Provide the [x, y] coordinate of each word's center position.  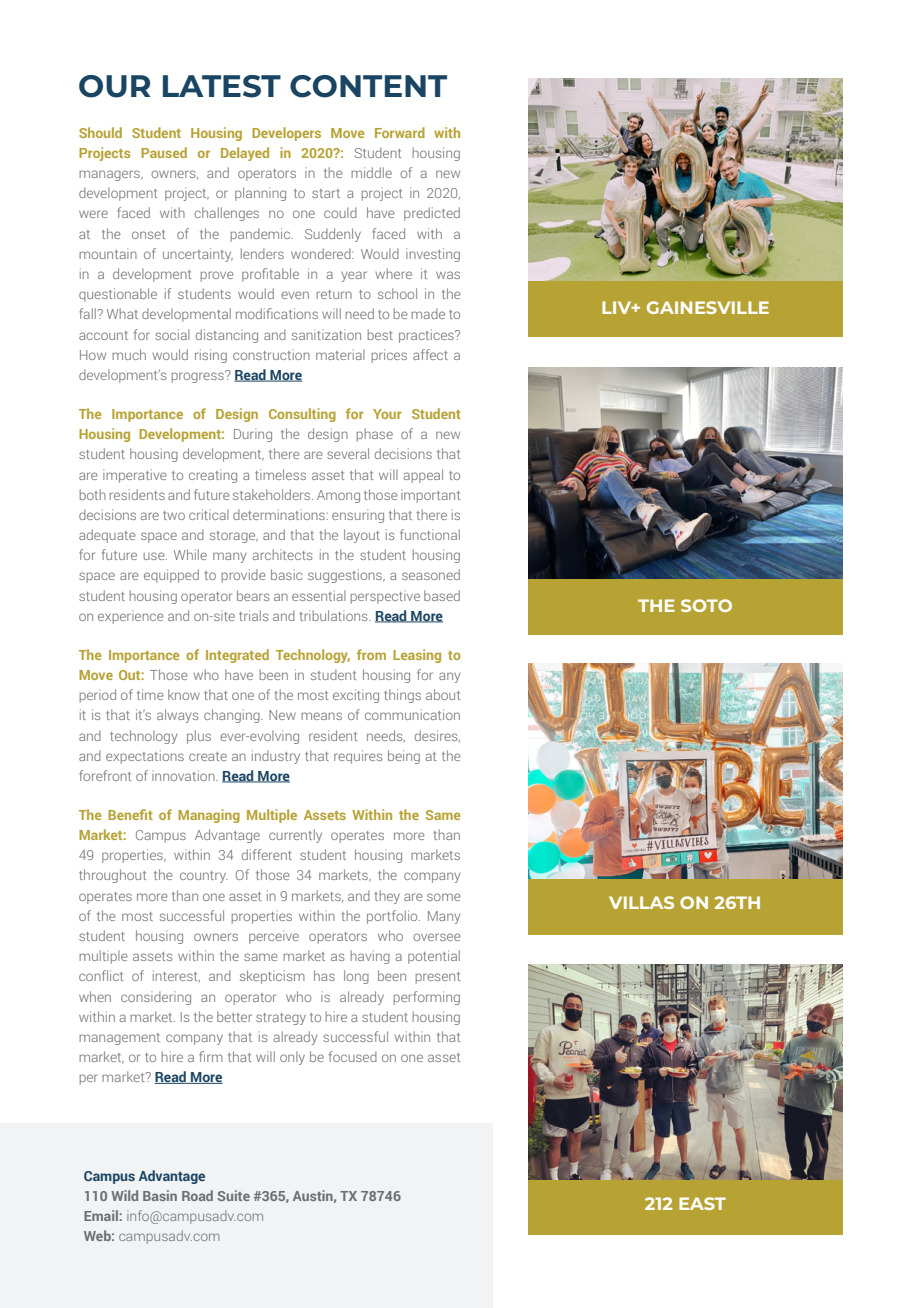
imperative [135, 476]
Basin [160, 1195]
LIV [618, 307]
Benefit [130, 814]
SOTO [706, 605]
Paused [164, 152]
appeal [423, 476]
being [404, 757]
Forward [400, 132]
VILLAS [641, 902]
